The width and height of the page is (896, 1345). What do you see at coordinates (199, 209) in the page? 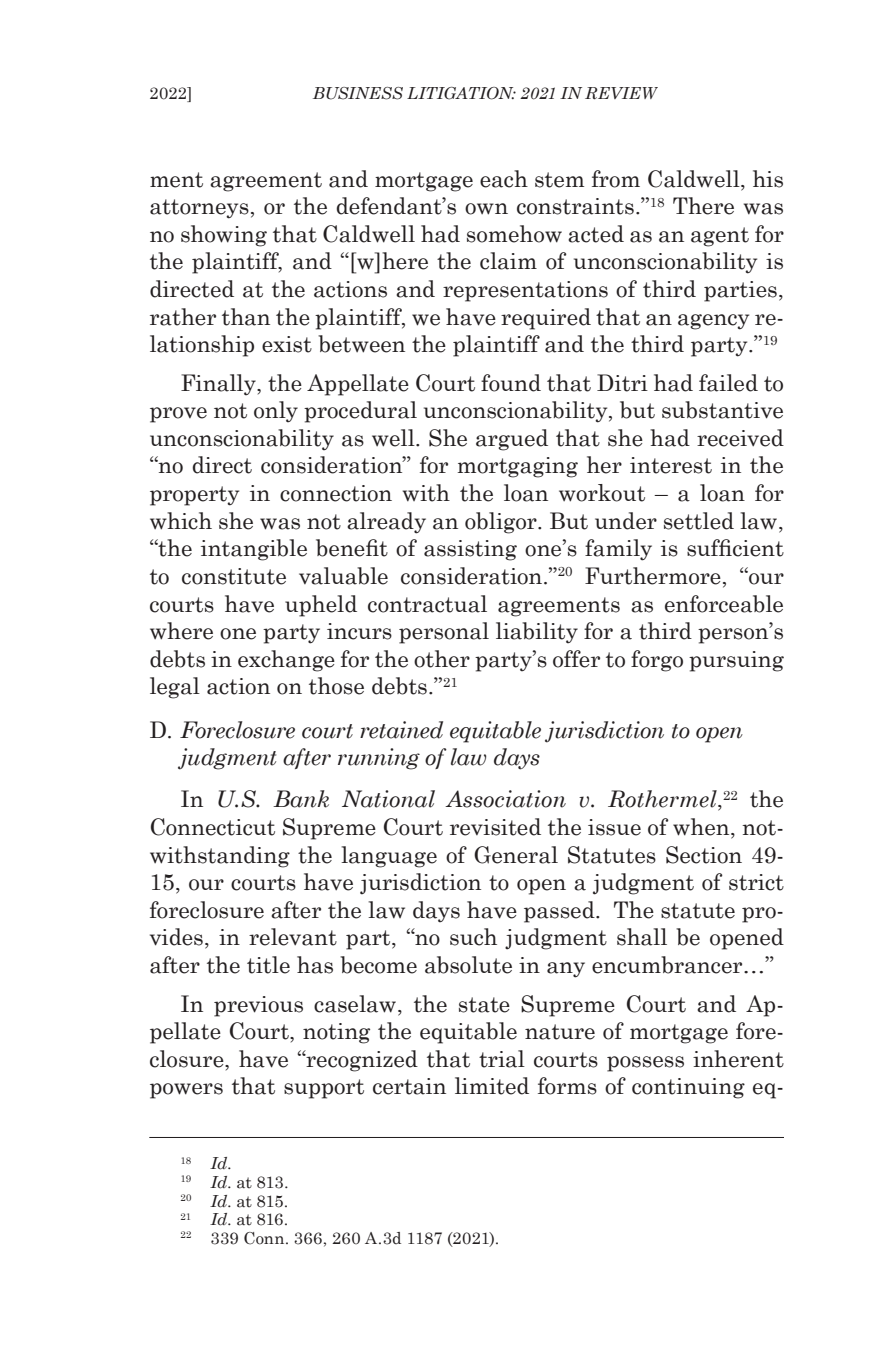
I see `attorneys` at bounding box center [199, 209].
